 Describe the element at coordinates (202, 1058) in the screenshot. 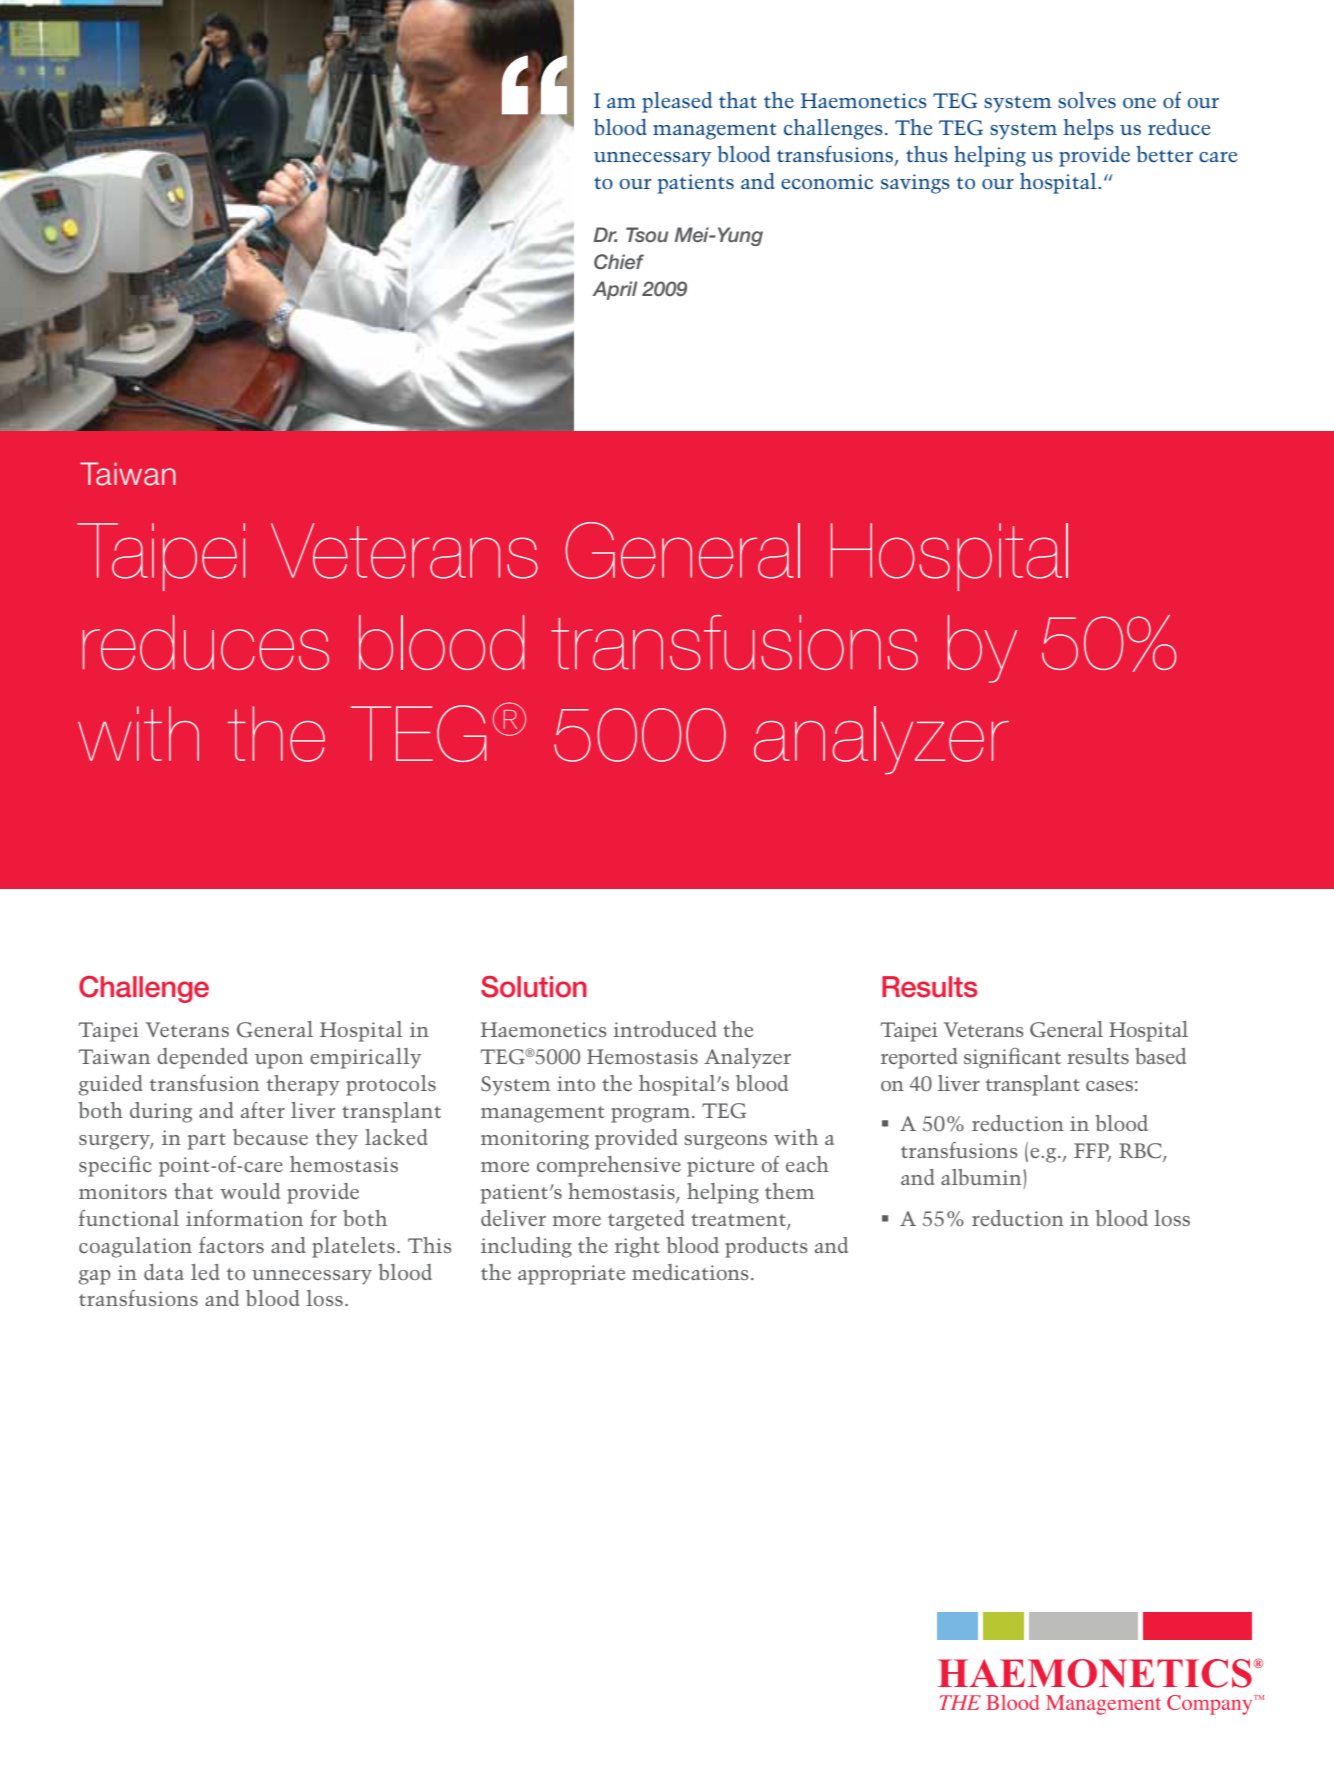

I see `depended` at that location.
